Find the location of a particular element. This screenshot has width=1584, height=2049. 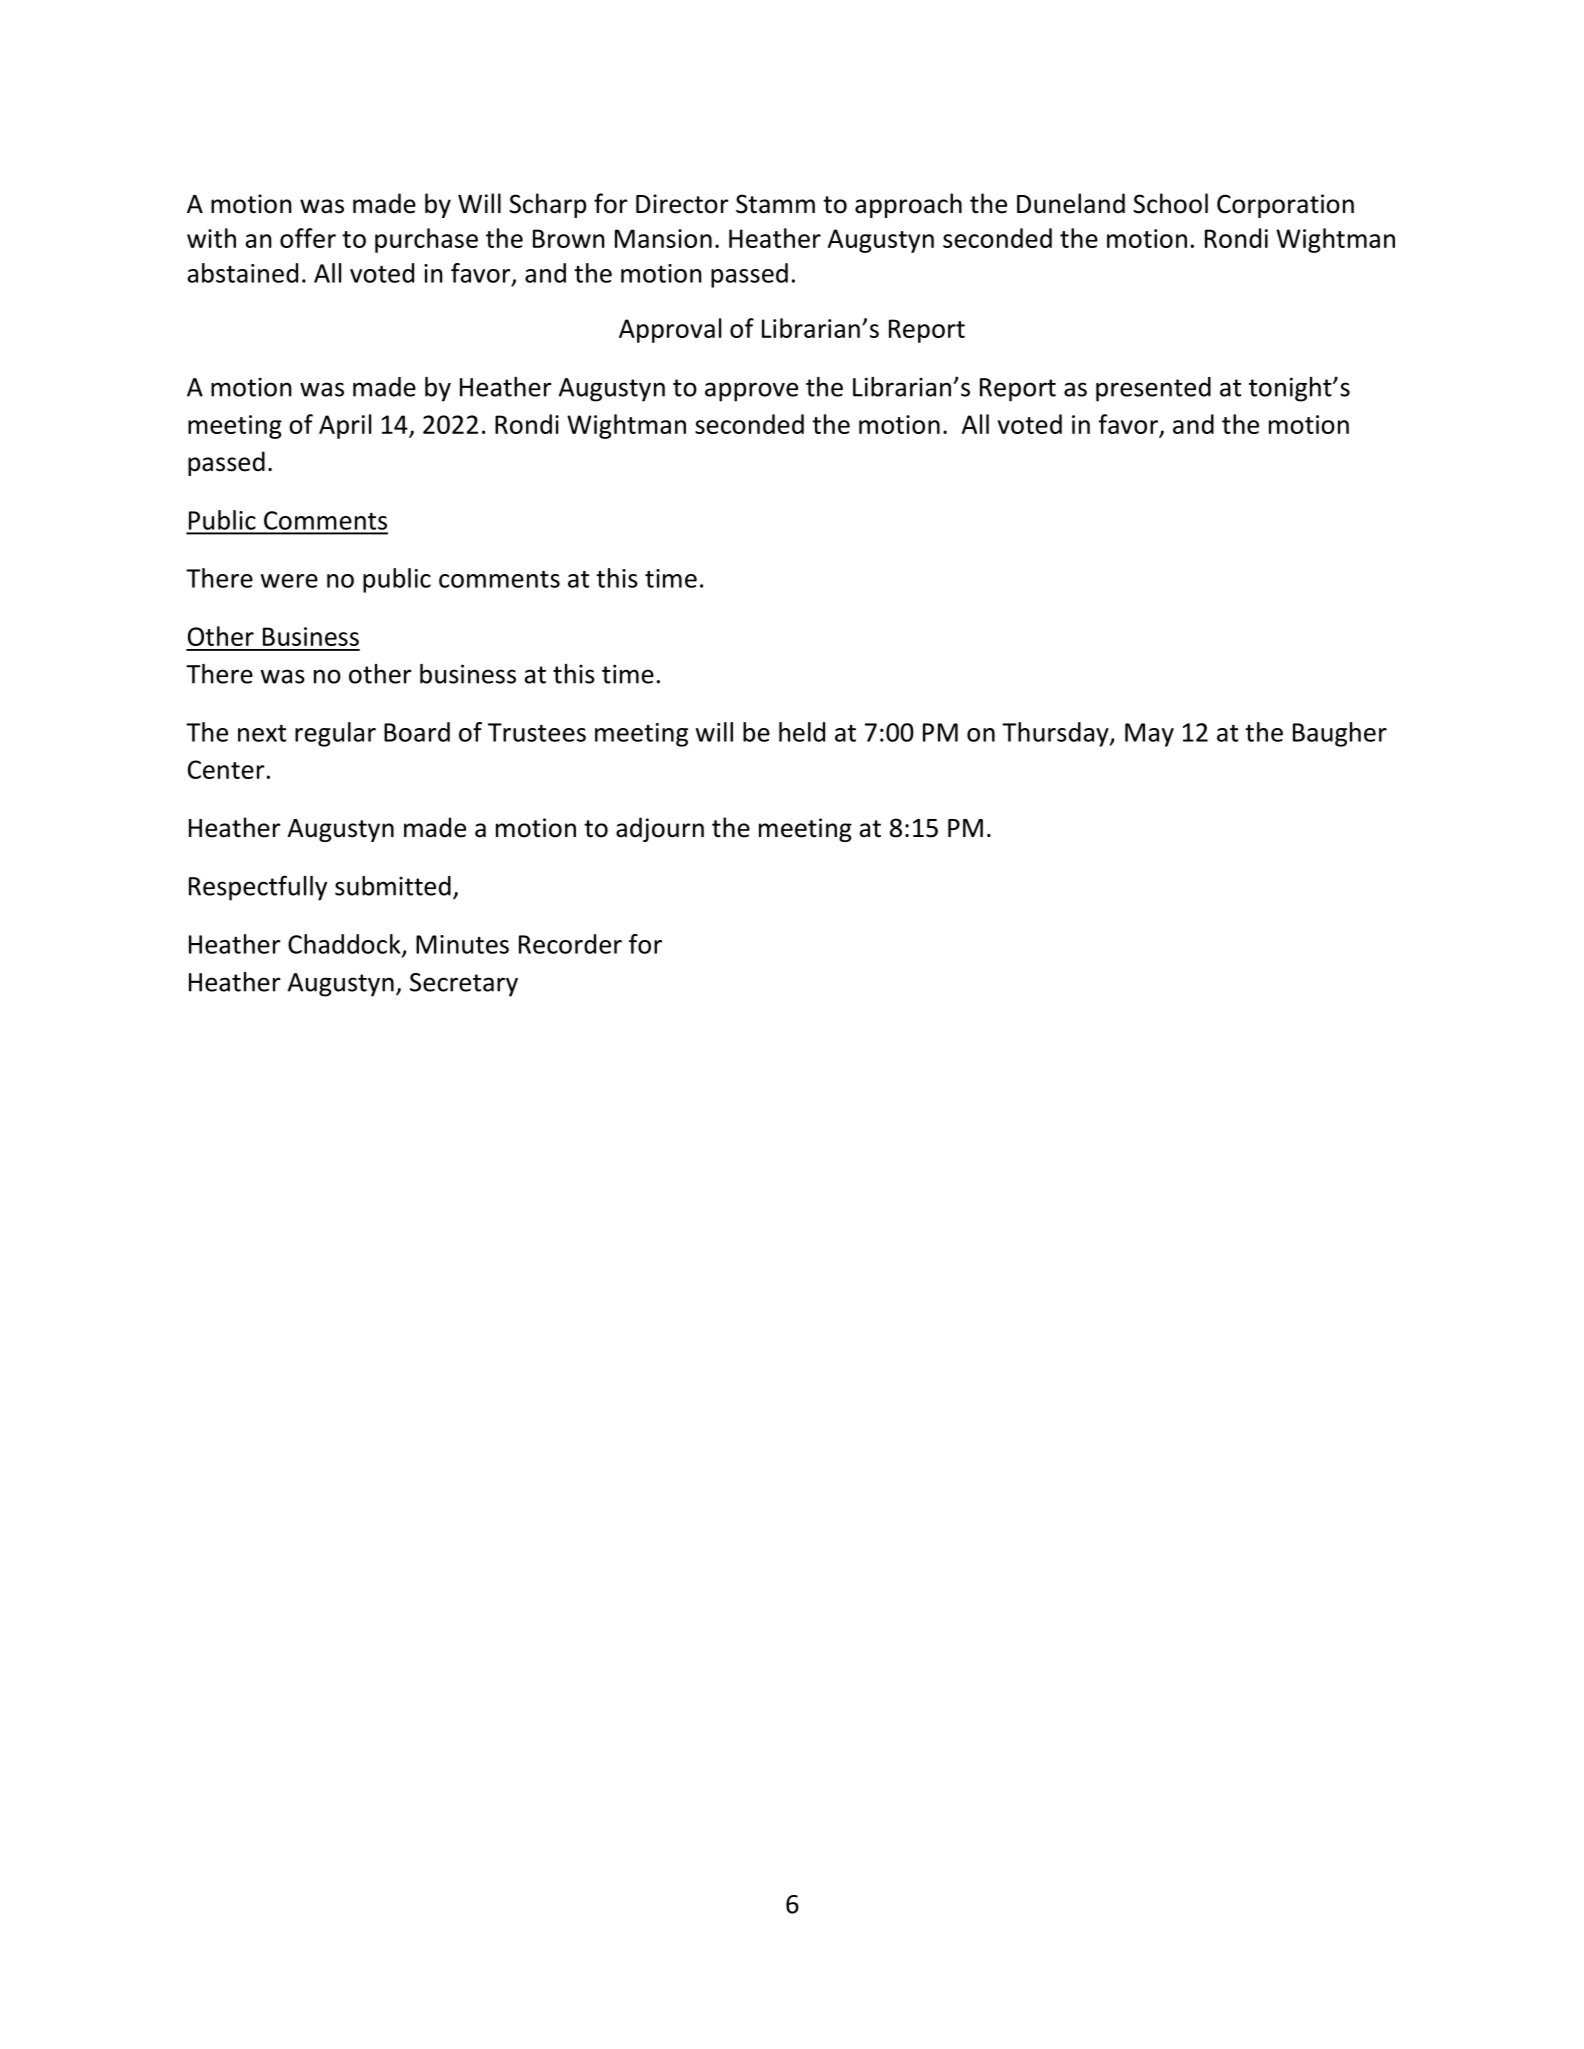

School is located at coordinates (1170, 203).
